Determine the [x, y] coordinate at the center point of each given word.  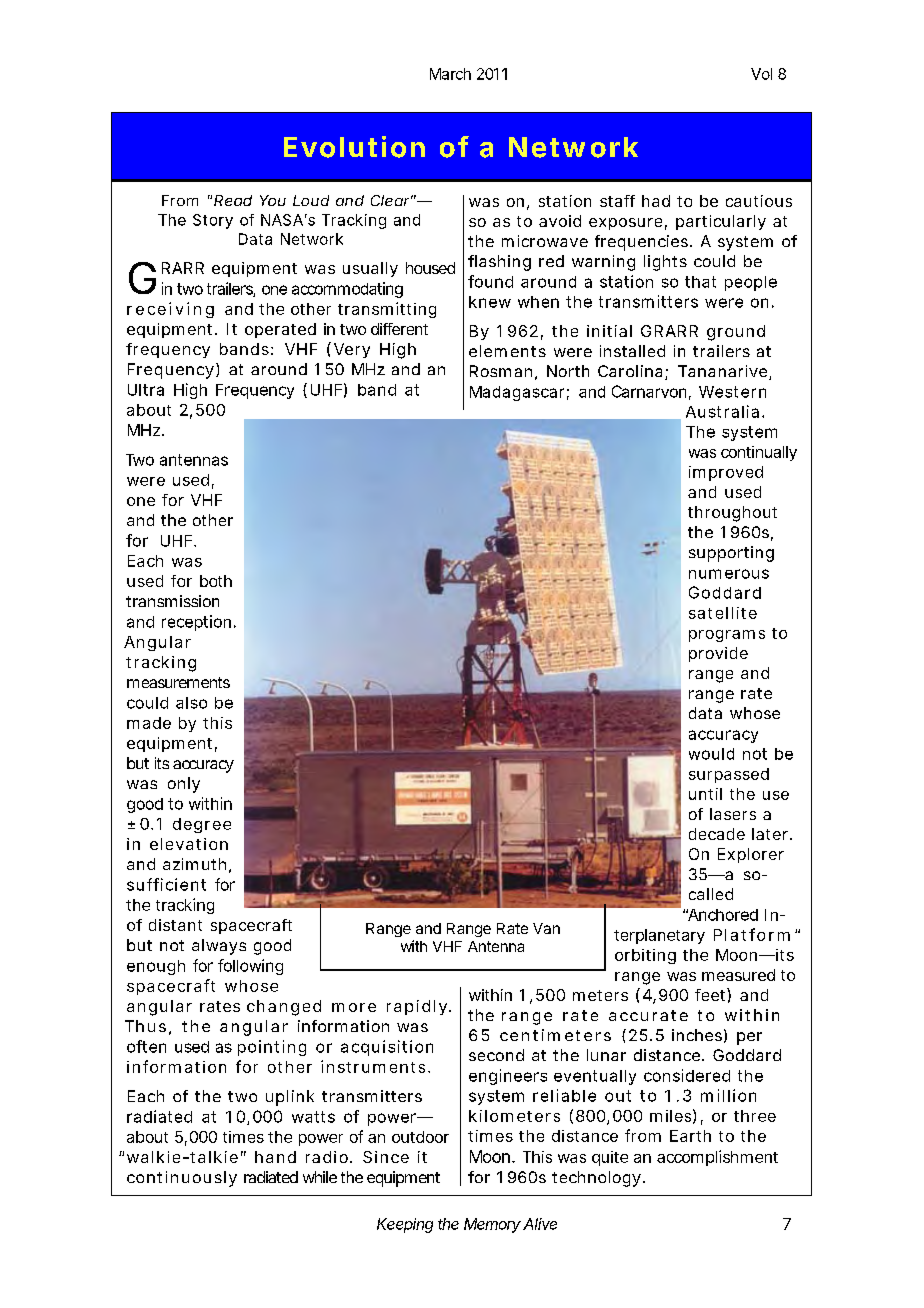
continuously [182, 1179]
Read [233, 200]
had [656, 201]
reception [199, 623]
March [450, 74]
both [216, 581]
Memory [492, 1225]
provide [718, 654]
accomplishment [717, 1158]
